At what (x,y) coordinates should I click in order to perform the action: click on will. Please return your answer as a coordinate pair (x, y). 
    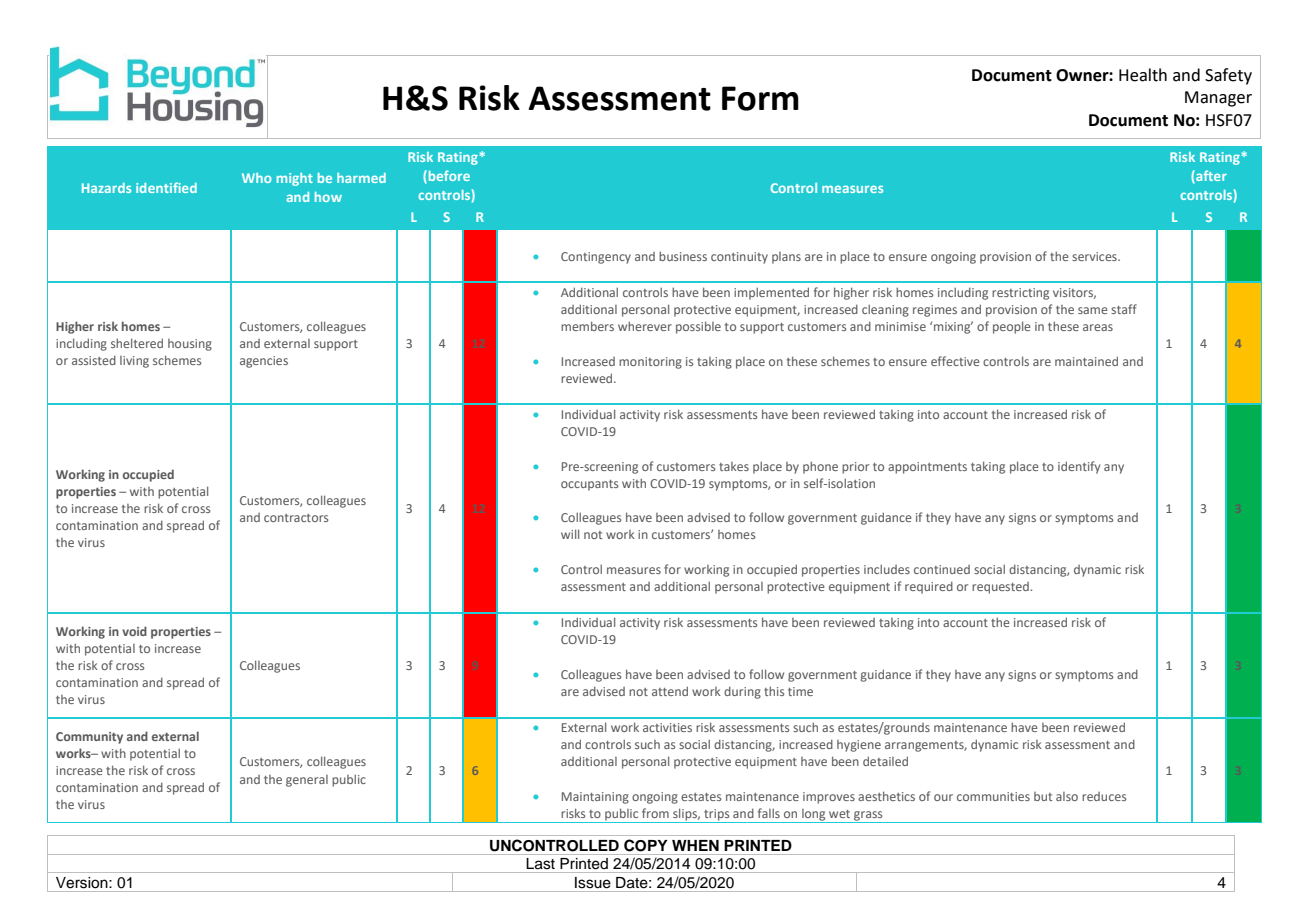
    Looking at the image, I should click on (570, 534).
